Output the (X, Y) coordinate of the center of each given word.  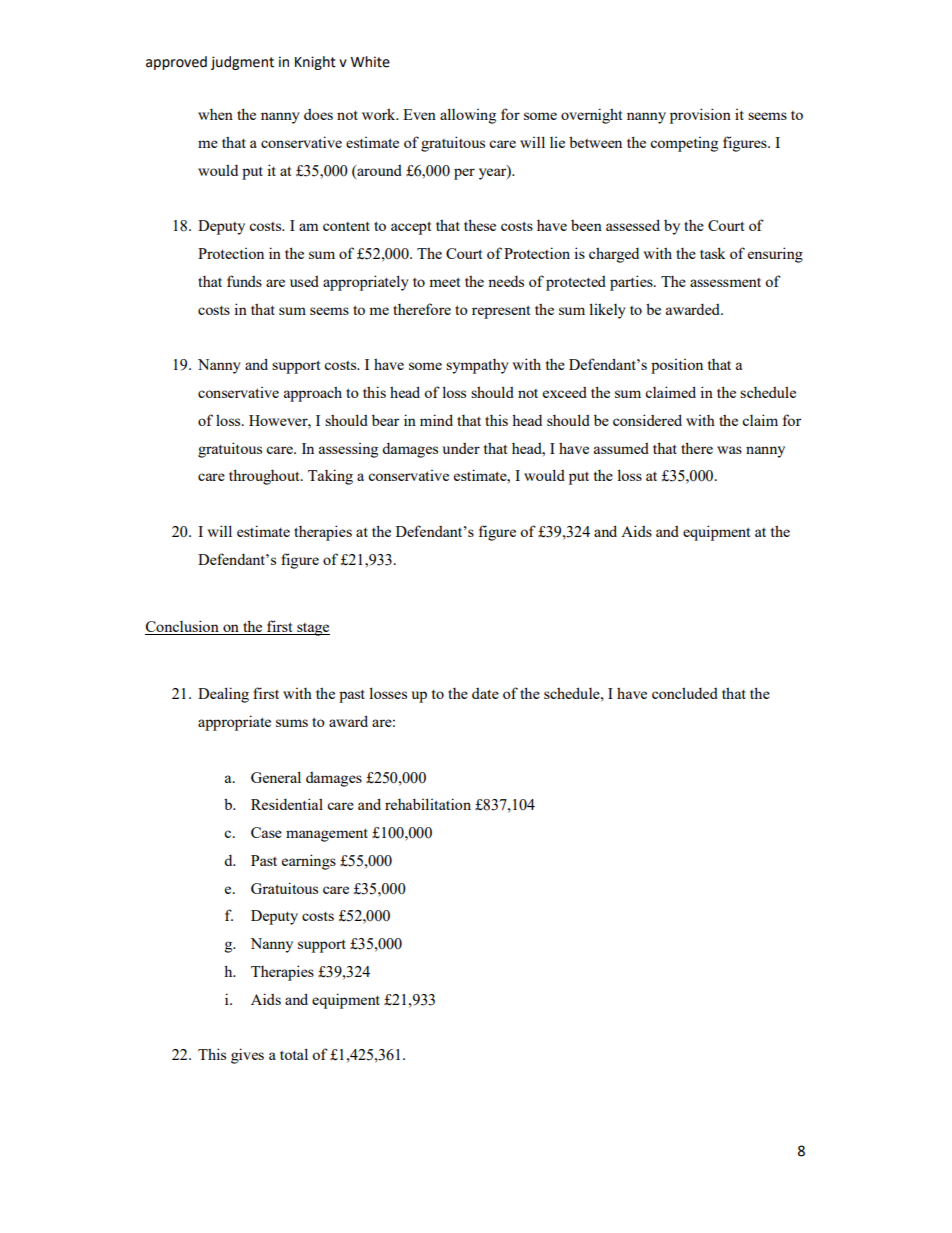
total (294, 1054)
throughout (265, 477)
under (461, 448)
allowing (468, 116)
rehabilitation (428, 804)
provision (700, 116)
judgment (242, 63)
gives (247, 1056)
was (729, 450)
